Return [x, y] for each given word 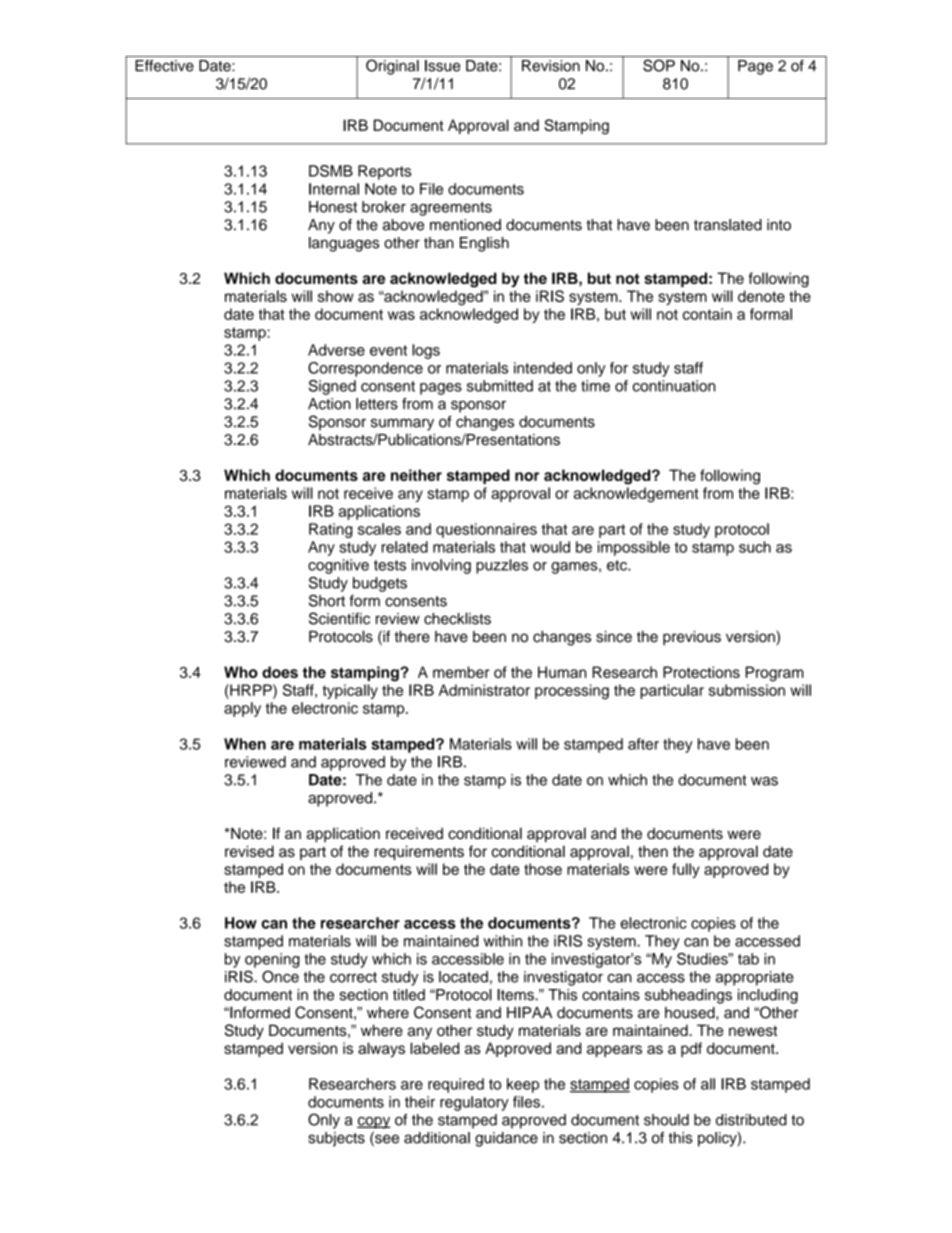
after [643, 744]
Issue [442, 66]
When [245, 744]
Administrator [484, 690]
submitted [500, 386]
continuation [674, 386]
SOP [659, 65]
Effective [164, 66]
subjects [336, 1139]
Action [329, 404]
